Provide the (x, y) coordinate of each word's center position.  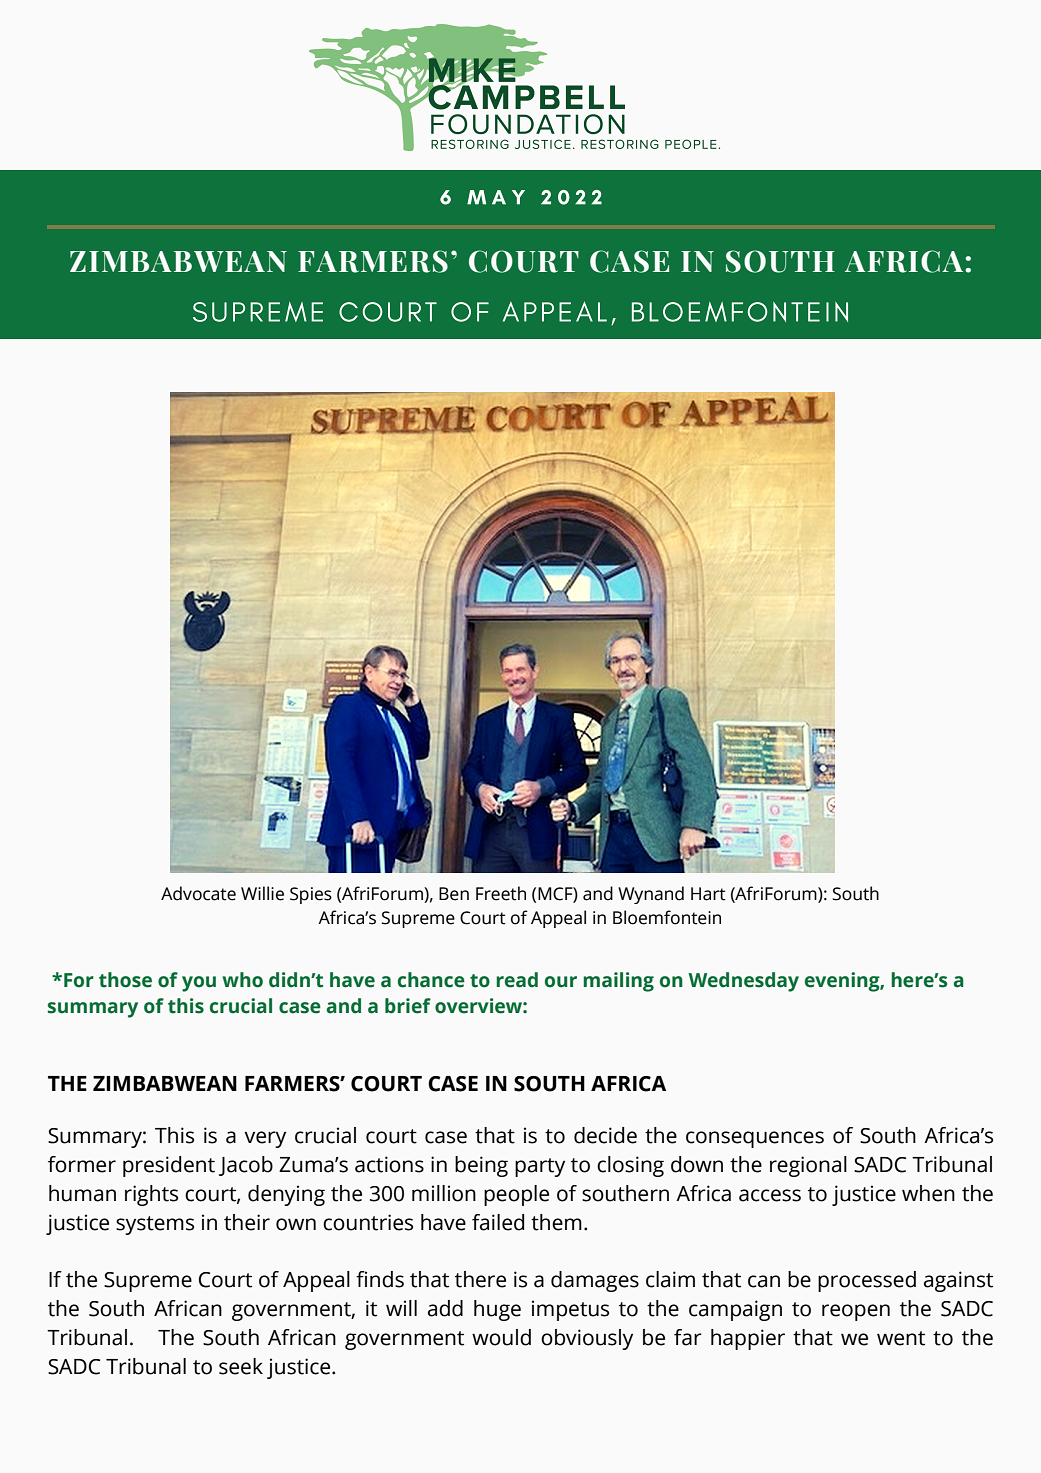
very (265, 1139)
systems (155, 1225)
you (199, 984)
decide (605, 1135)
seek (241, 1366)
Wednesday (743, 982)
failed (498, 1222)
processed (867, 1281)
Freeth (501, 893)
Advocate (198, 893)
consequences (755, 1139)
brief (408, 1006)
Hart (708, 894)
